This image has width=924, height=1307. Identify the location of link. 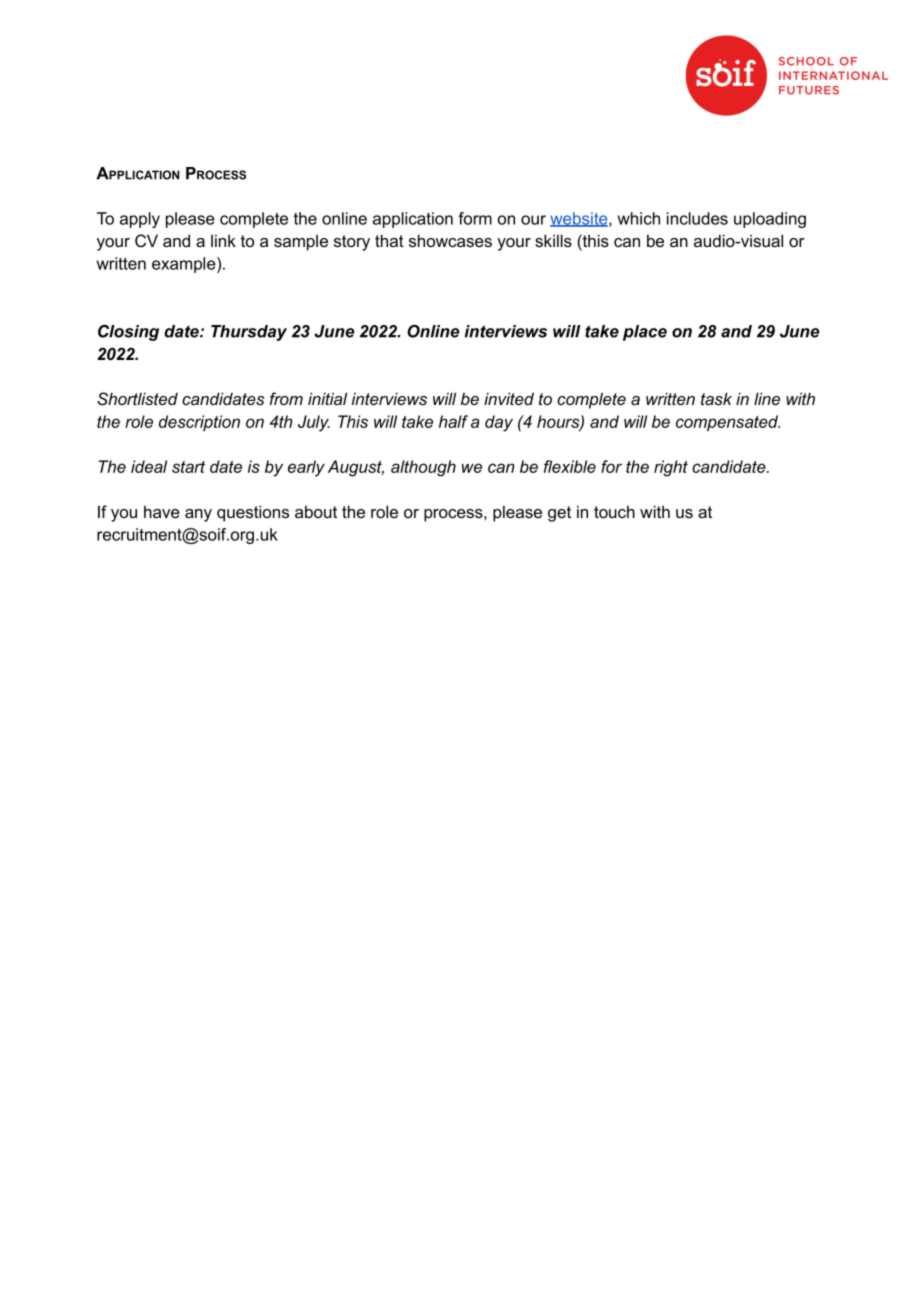
(223, 240).
